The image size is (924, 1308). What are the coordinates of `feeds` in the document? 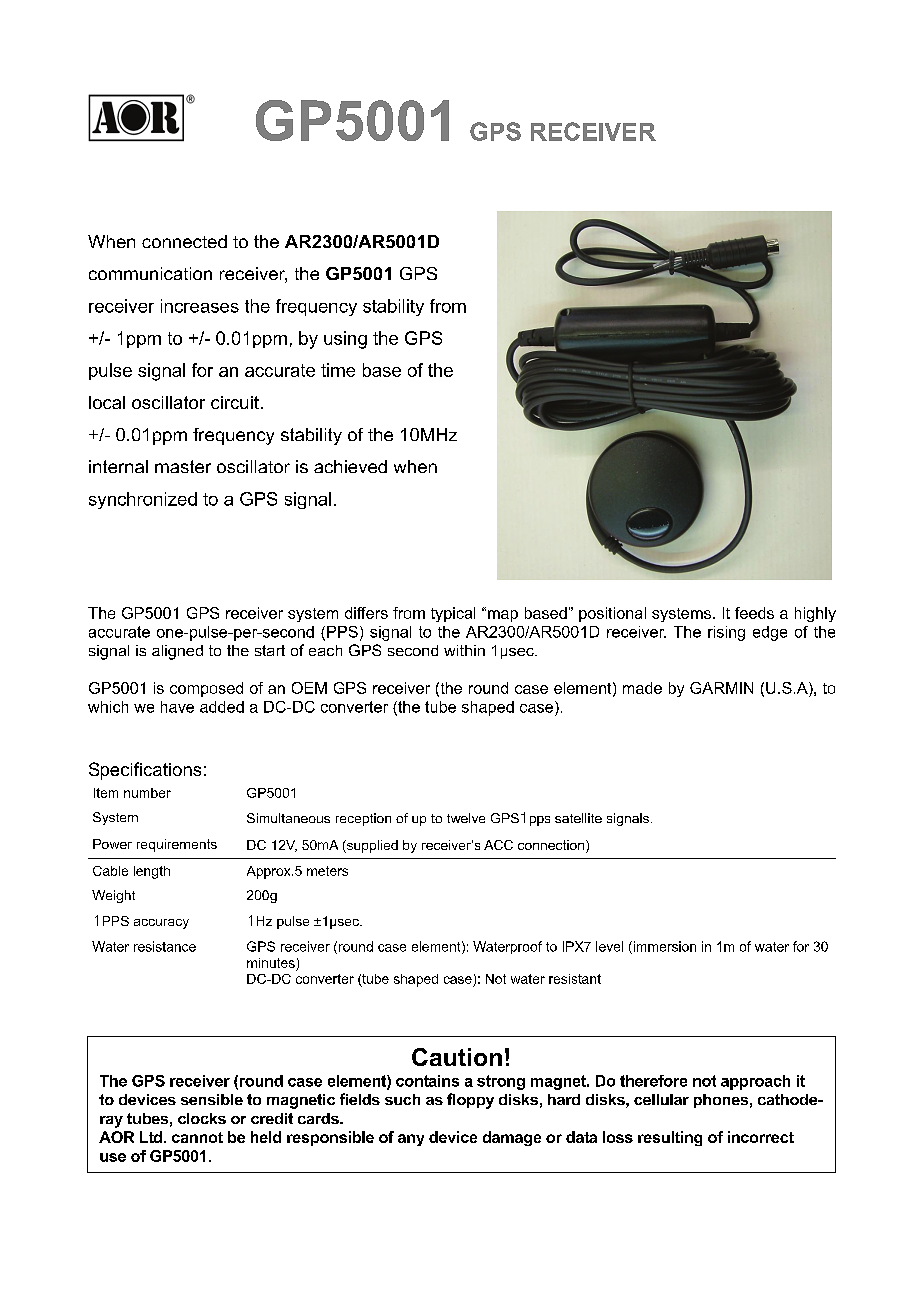 It's located at (754, 613).
